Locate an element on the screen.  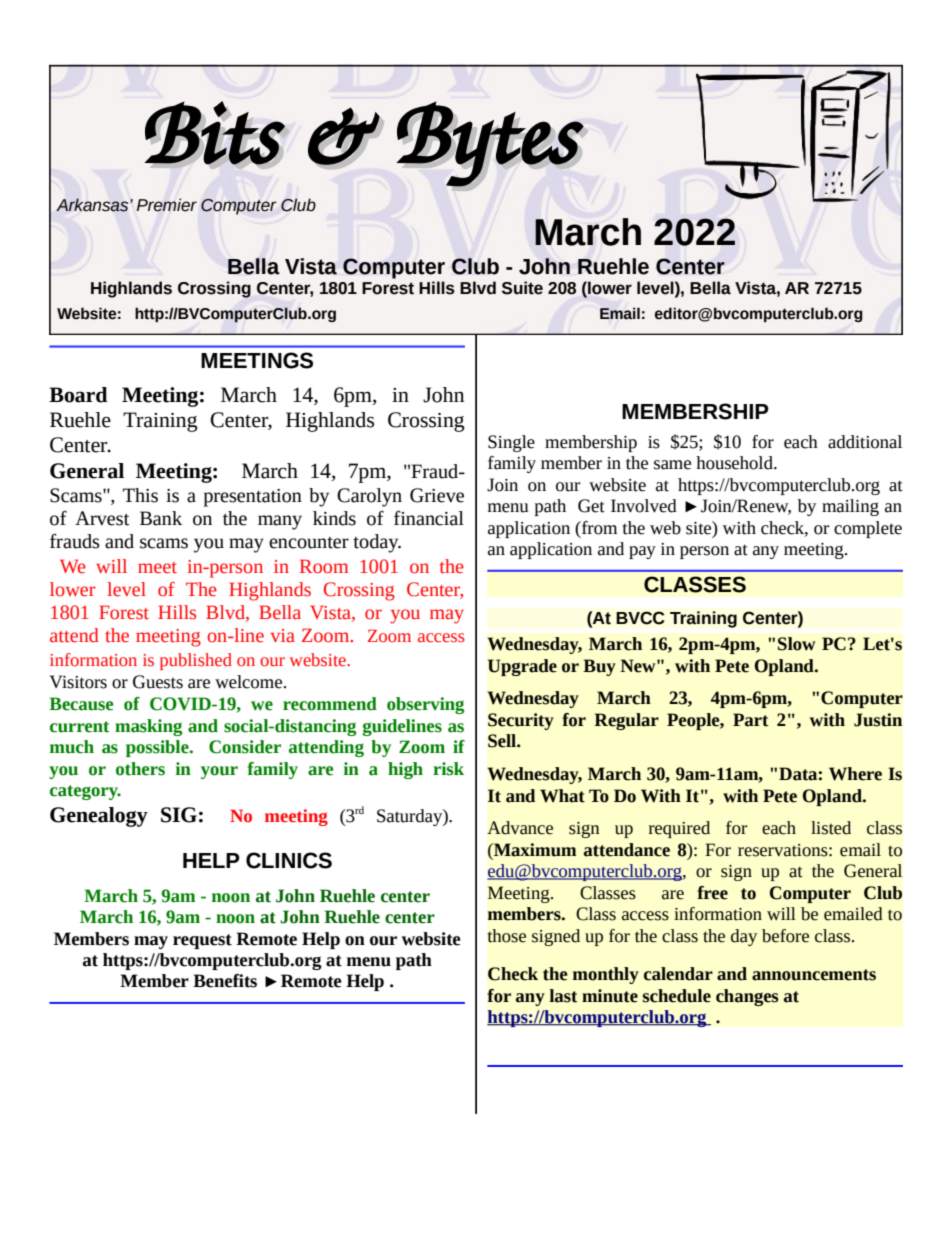
Benefits is located at coordinates (225, 981).
